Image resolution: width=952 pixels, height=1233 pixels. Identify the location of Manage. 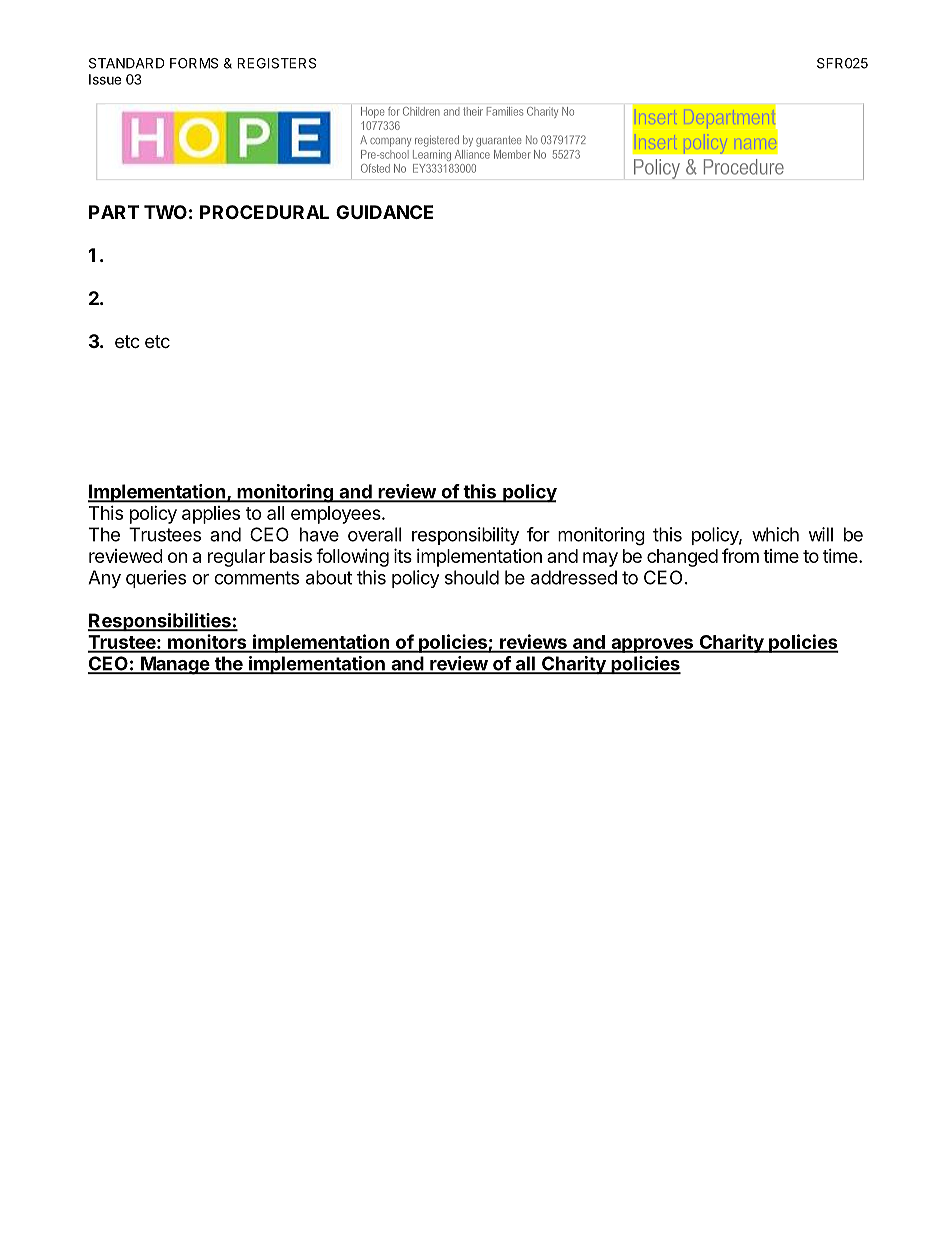
(175, 665).
